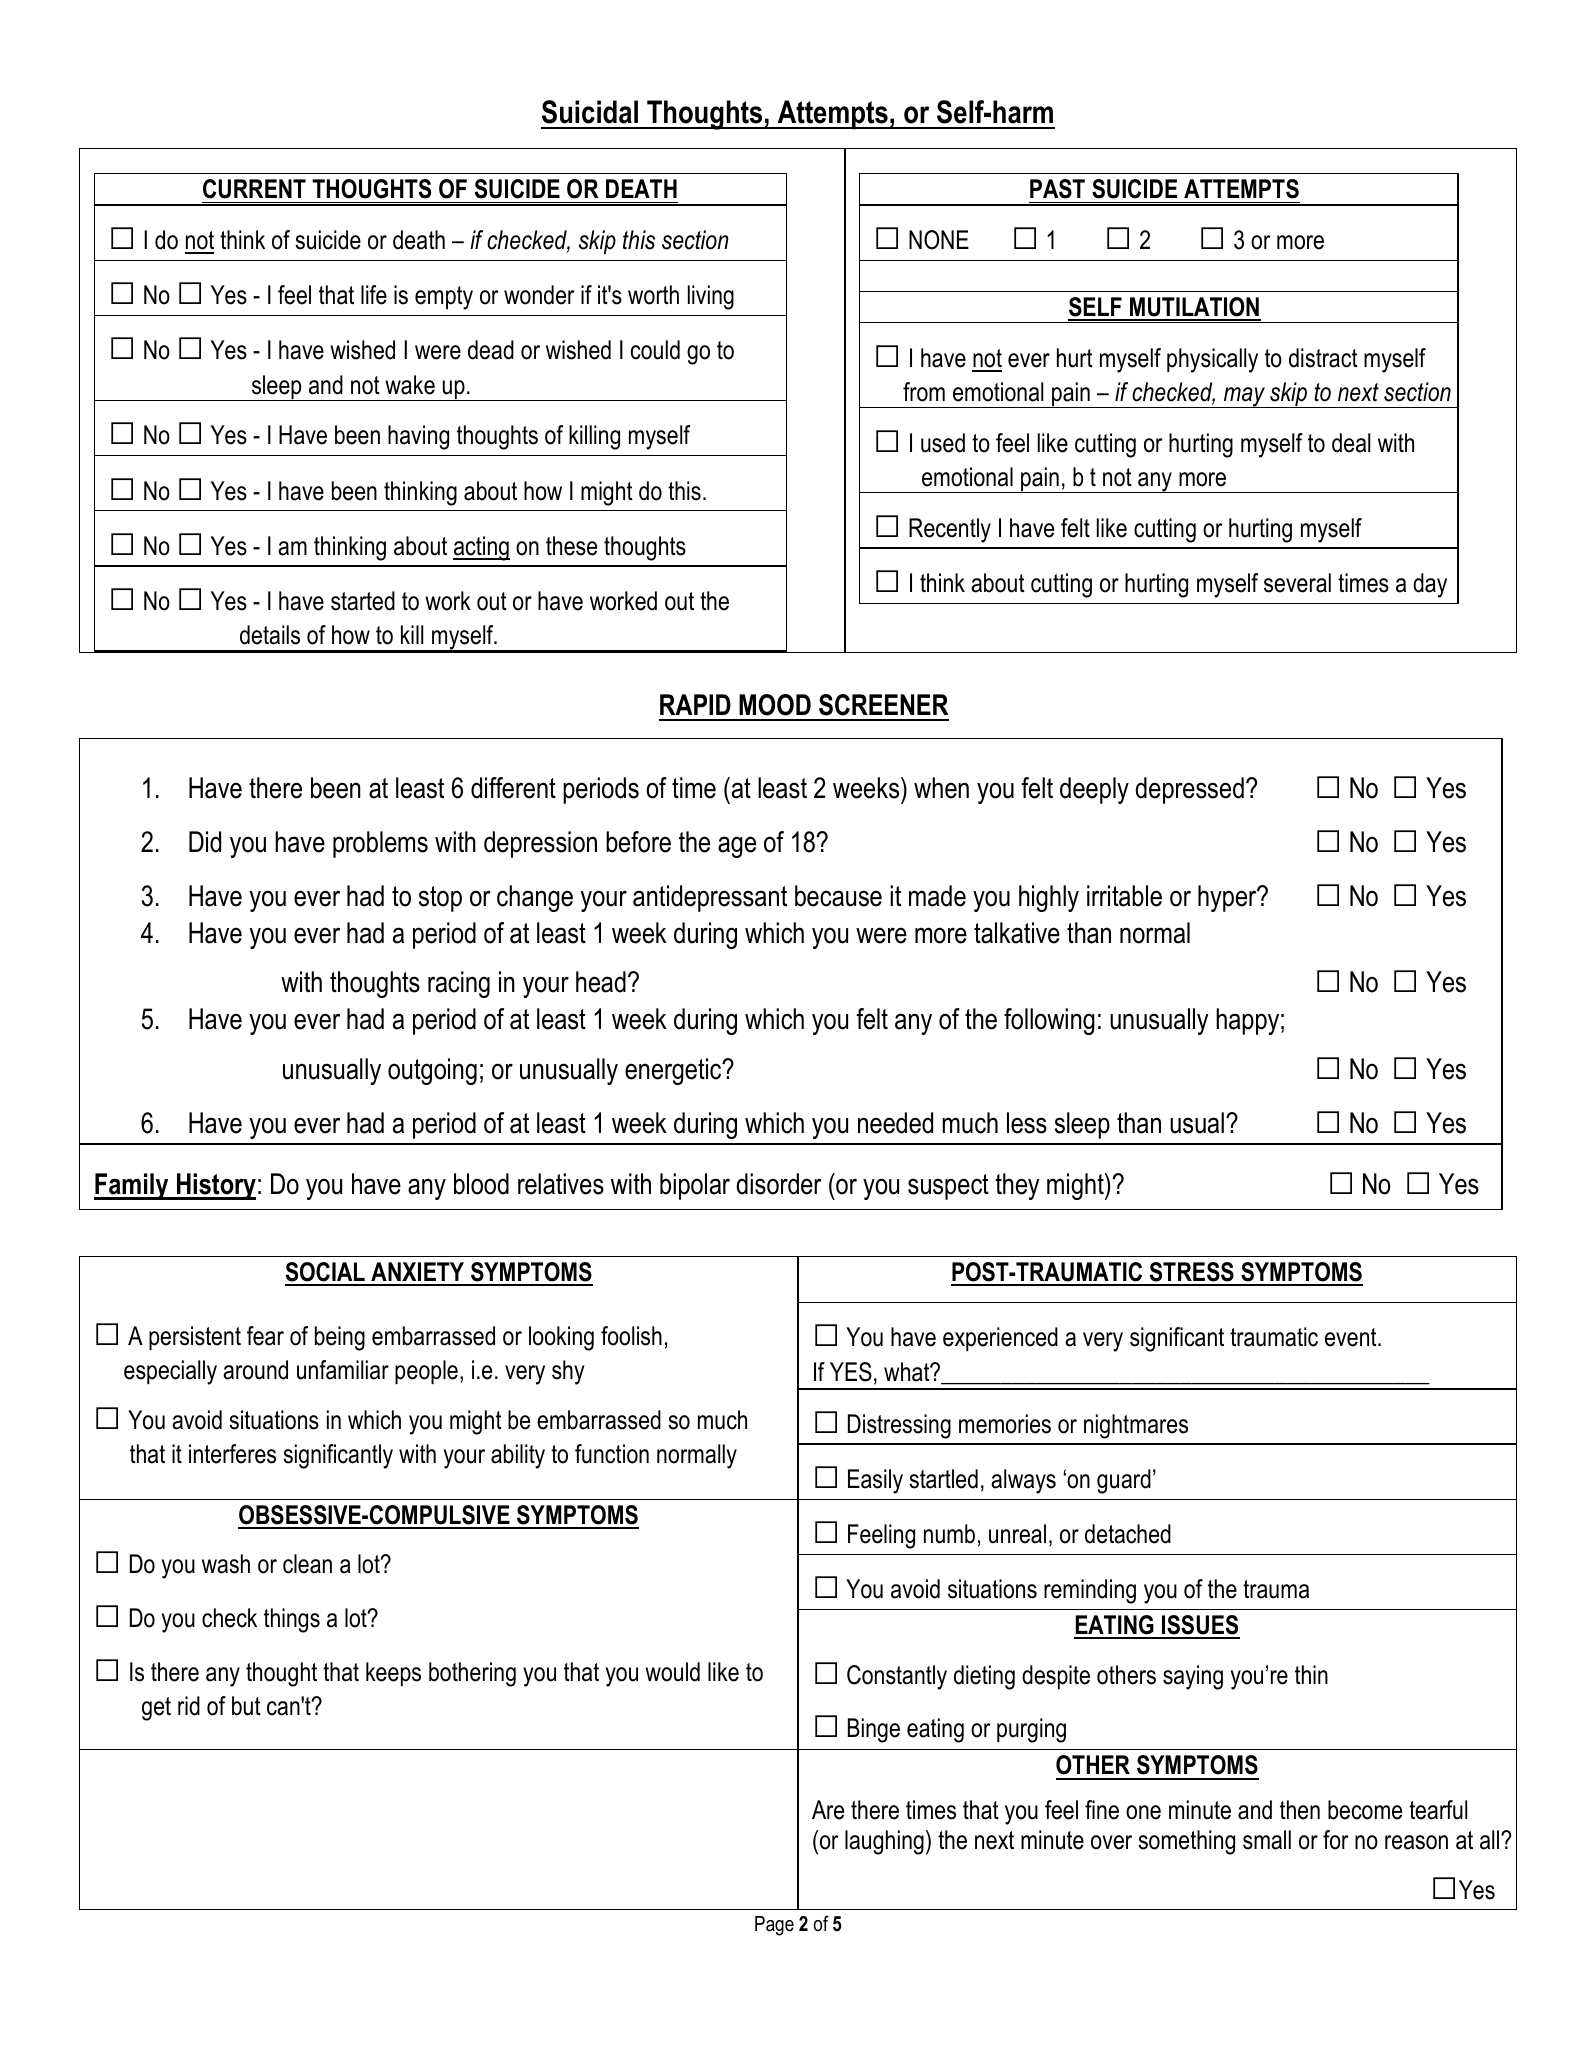 The width and height of the image is (1596, 2066). What do you see at coordinates (875, 1481) in the image?
I see `Easily` at bounding box center [875, 1481].
